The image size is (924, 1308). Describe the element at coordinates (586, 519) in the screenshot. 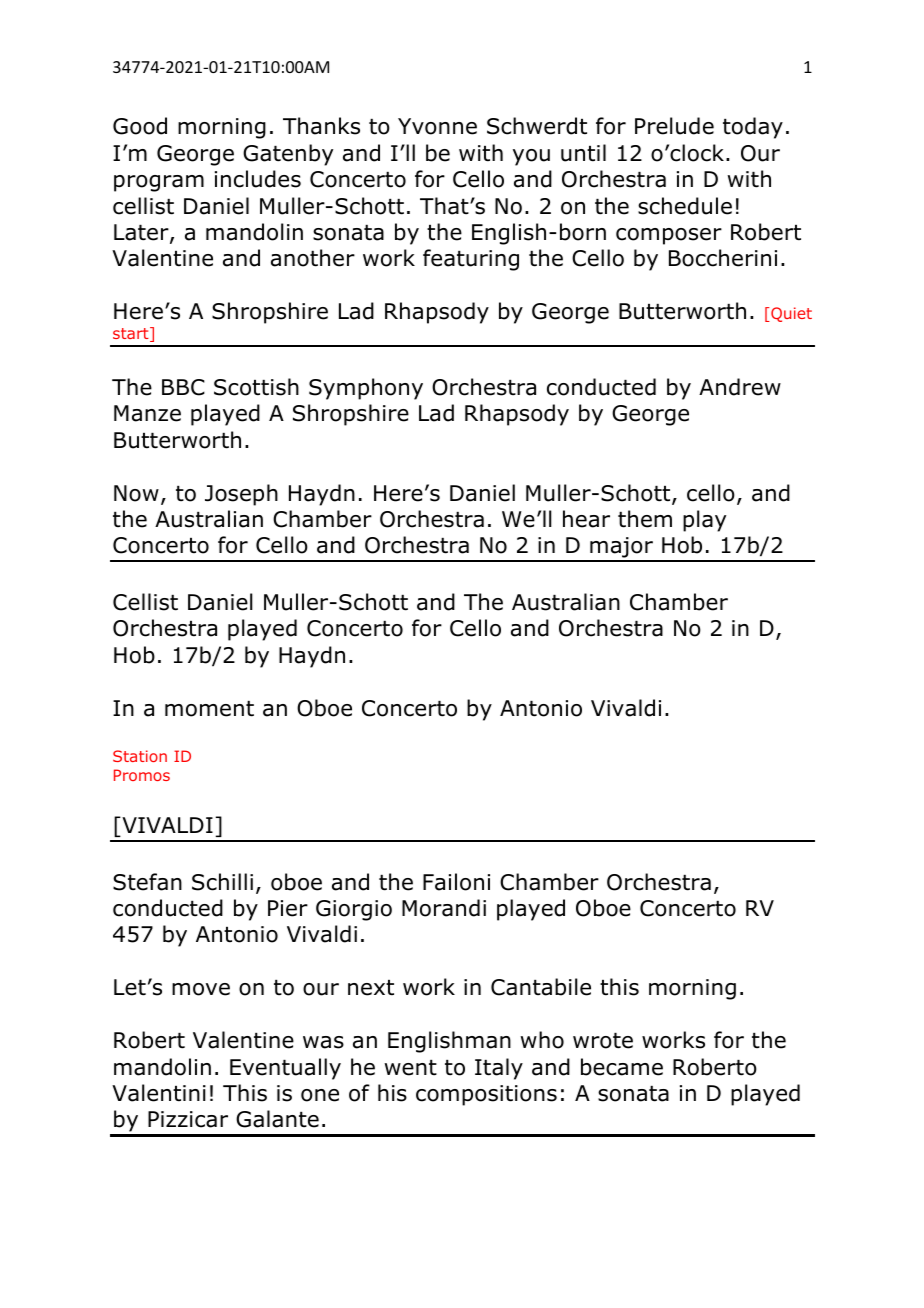

I see `hear` at that location.
